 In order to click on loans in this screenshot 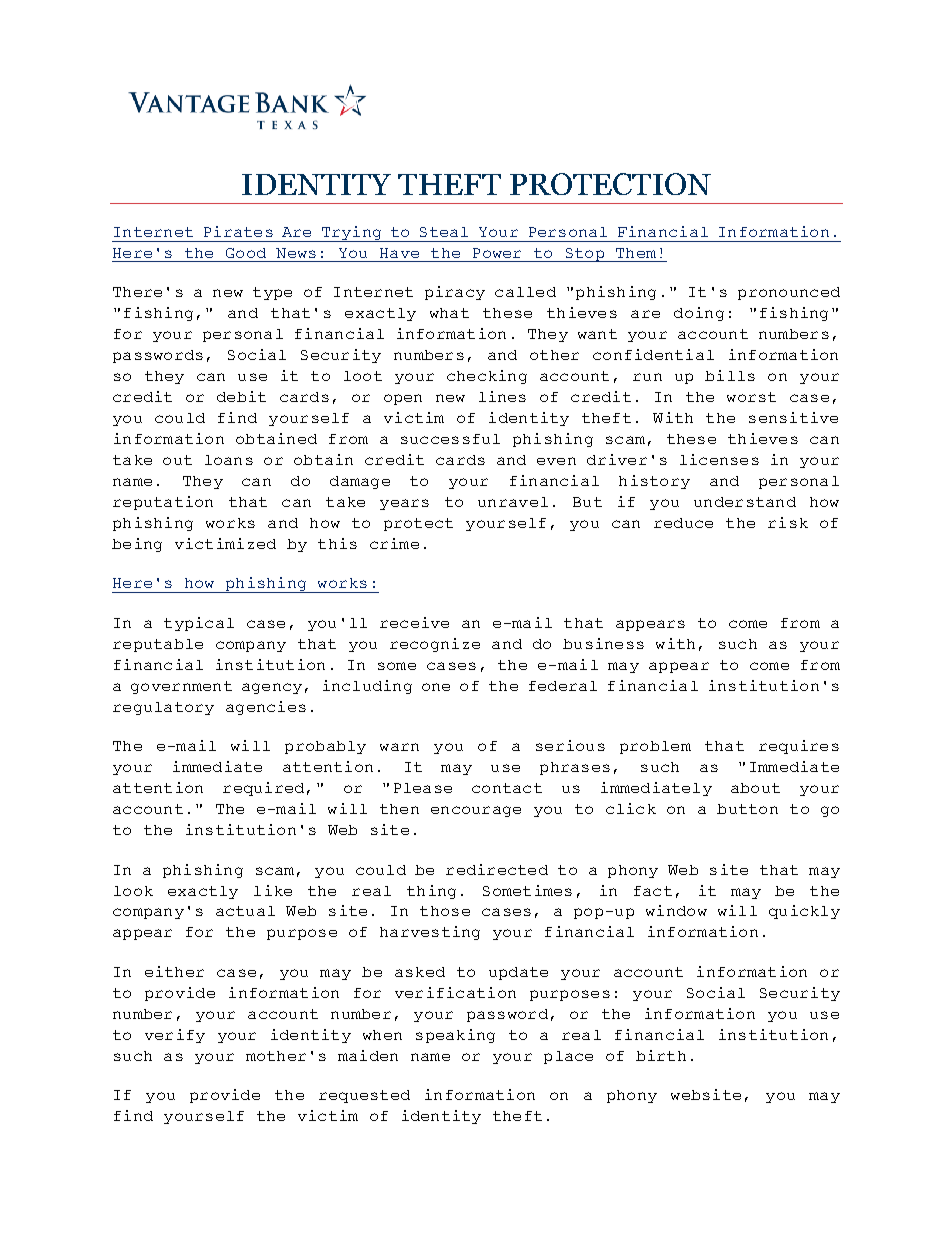, I will do `click(229, 460)`.
